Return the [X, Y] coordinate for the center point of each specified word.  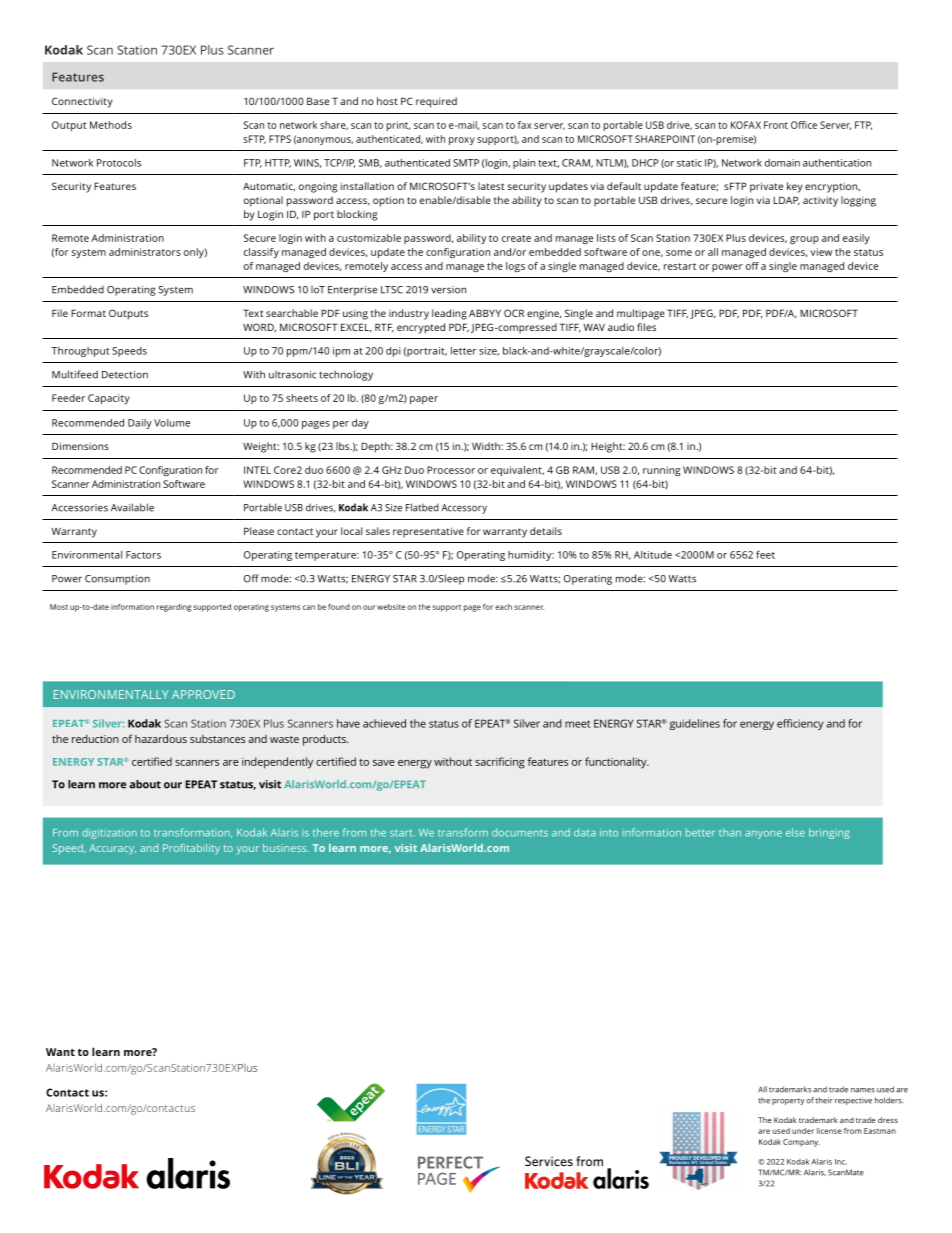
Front [776, 125]
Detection [125, 375]
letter [463, 351]
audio [621, 327]
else [795, 832]
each [503, 607]
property [788, 1101]
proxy [462, 141]
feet [765, 555]
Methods [111, 125]
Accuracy [112, 849]
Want [60, 1052]
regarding [174, 608]
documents [520, 832]
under [803, 1131]
